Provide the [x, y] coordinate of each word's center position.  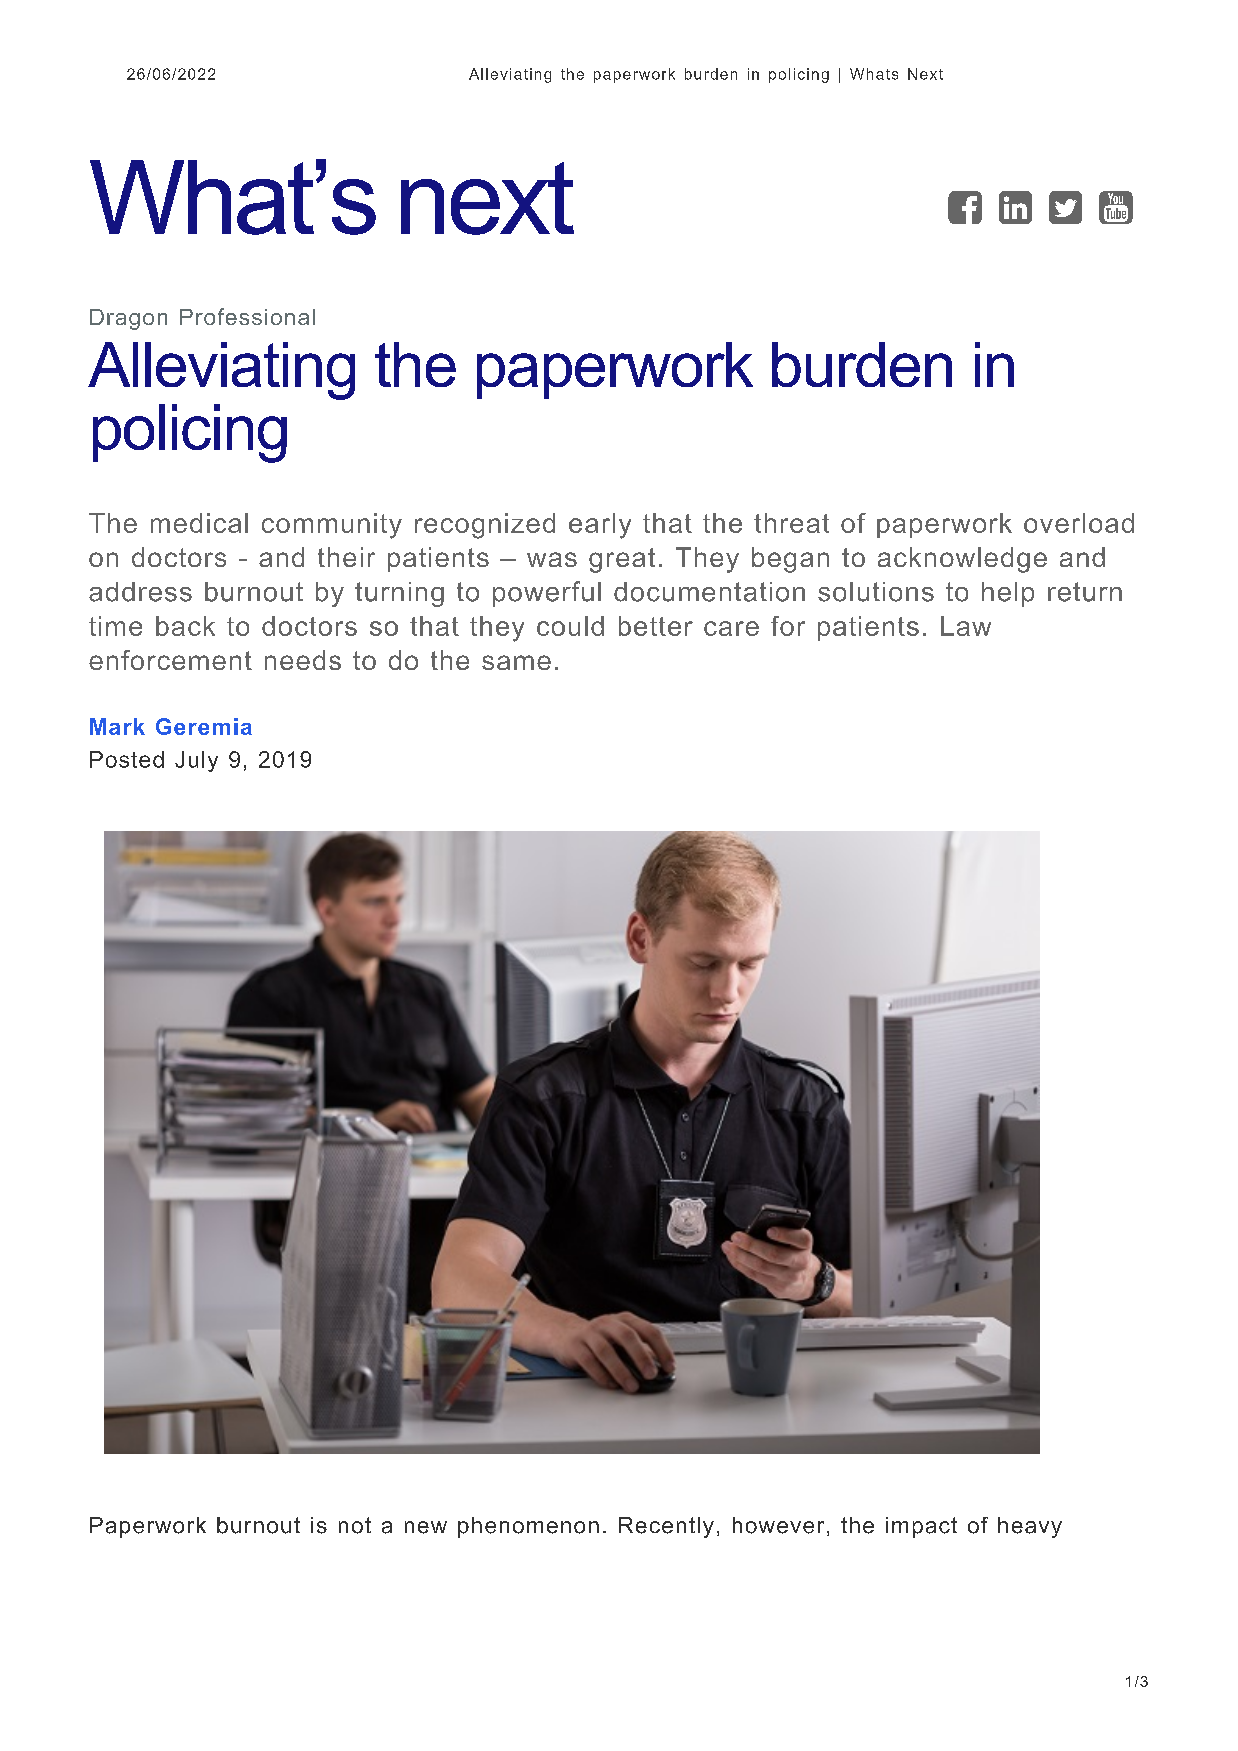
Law [966, 626]
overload [1079, 523]
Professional [247, 316]
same [516, 662]
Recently [666, 1527]
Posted [127, 759]
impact [921, 1527]
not [355, 1525]
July [196, 761]
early [600, 526]
